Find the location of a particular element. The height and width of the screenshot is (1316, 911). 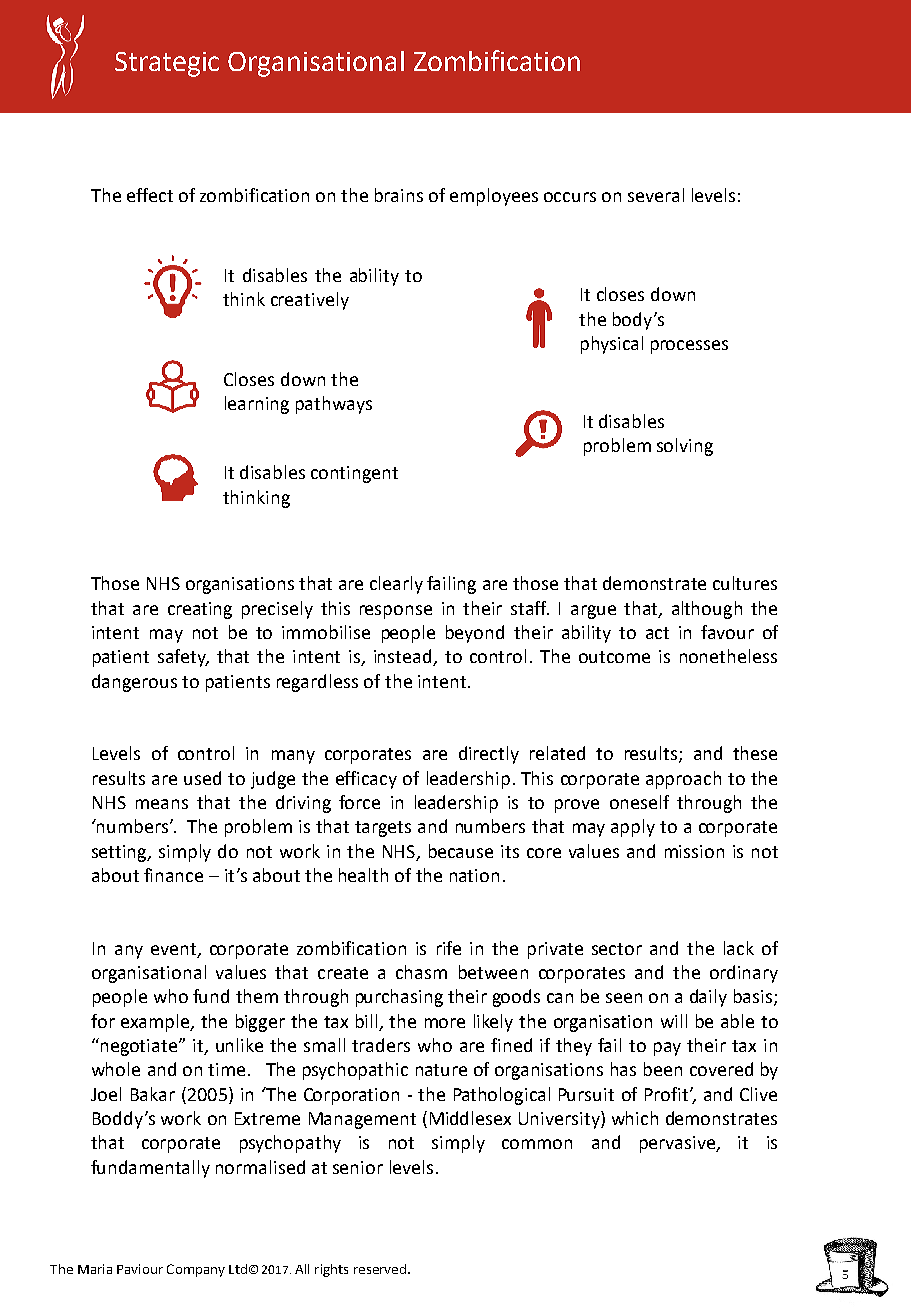

pathways is located at coordinates (334, 405).
